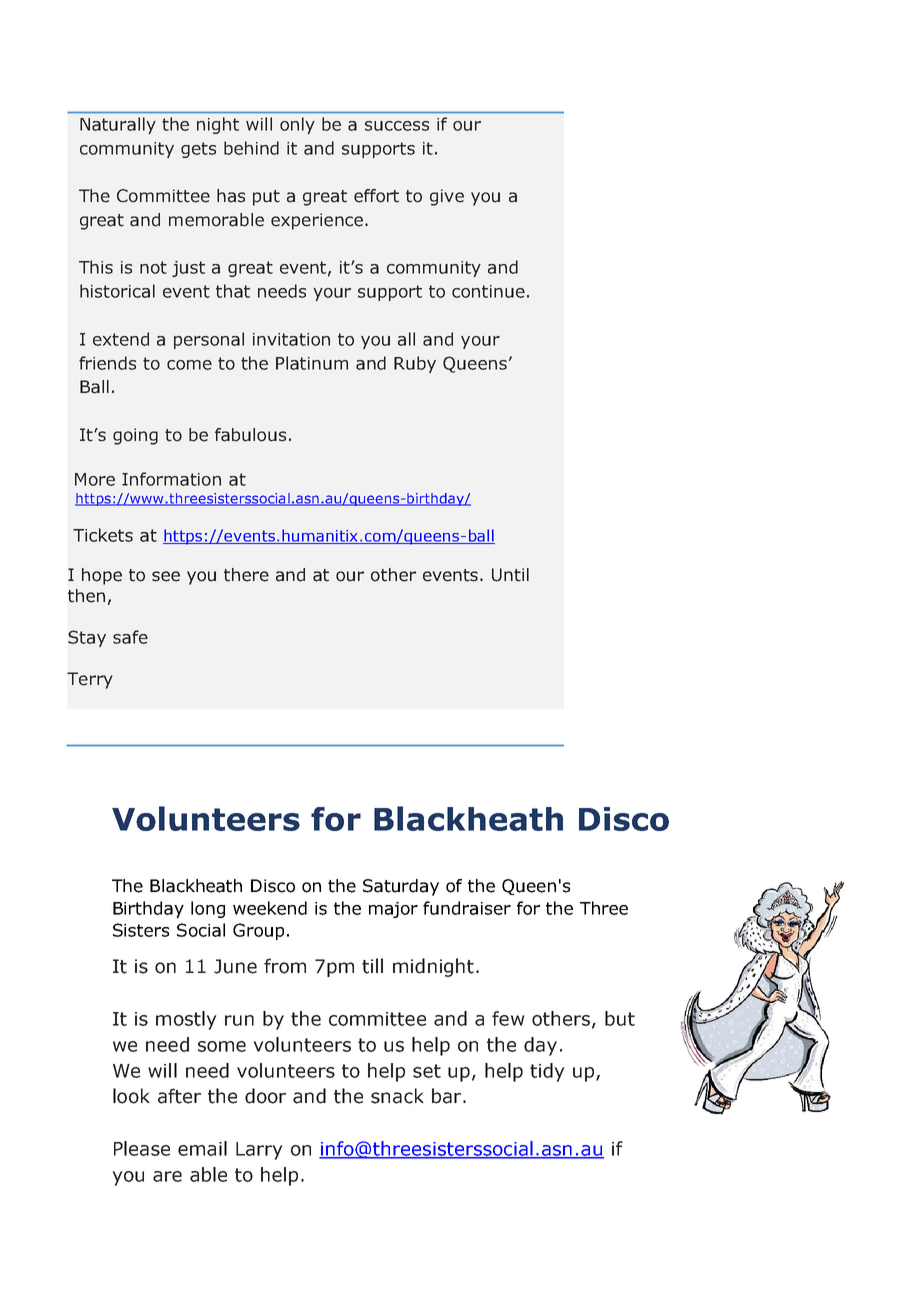 This image has height=1307, width=924. What do you see at coordinates (142, 1148) in the image?
I see `Please` at bounding box center [142, 1148].
